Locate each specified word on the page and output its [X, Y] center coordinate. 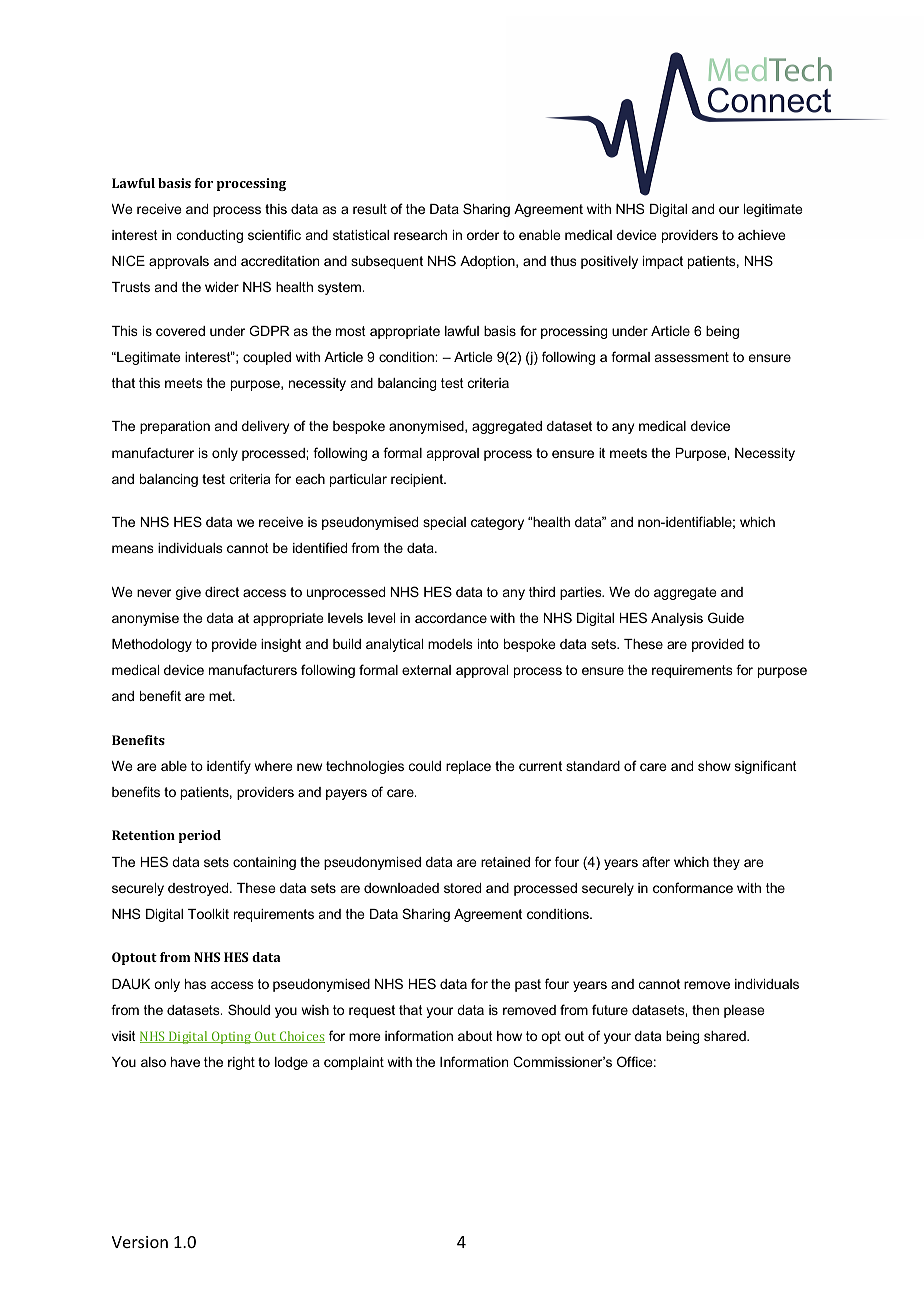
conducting [210, 236]
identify [229, 767]
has [195, 984]
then [705, 1010]
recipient [418, 480]
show [714, 766]
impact [663, 262]
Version [140, 1242]
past [528, 985]
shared [726, 1036]
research [420, 235]
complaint [354, 1063]
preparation [175, 427]
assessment [692, 357]
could [425, 766]
